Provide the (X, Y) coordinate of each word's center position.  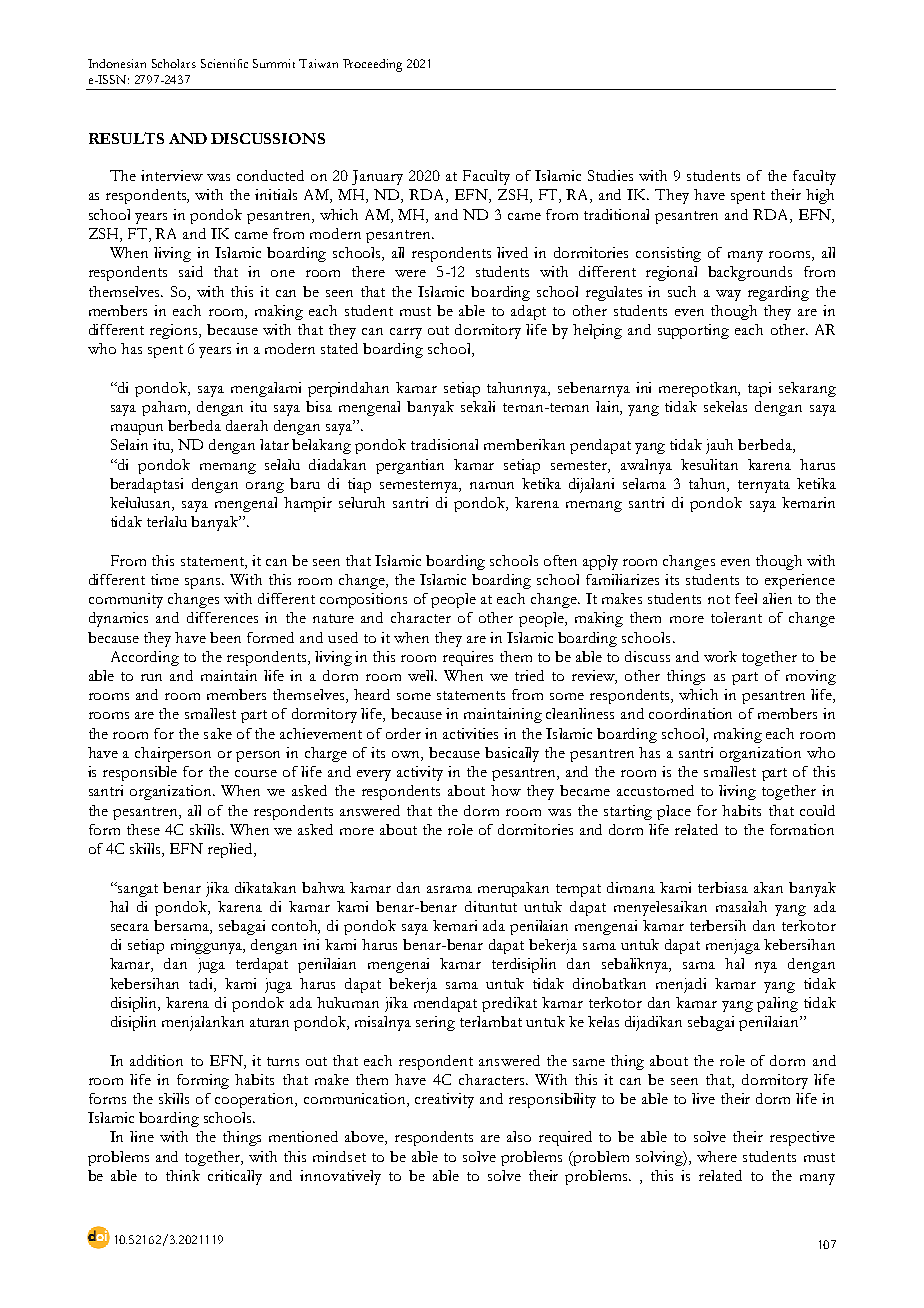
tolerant (736, 617)
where (717, 1156)
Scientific (224, 63)
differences (222, 617)
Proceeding (372, 65)
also (519, 1136)
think (183, 1175)
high (820, 196)
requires (468, 658)
